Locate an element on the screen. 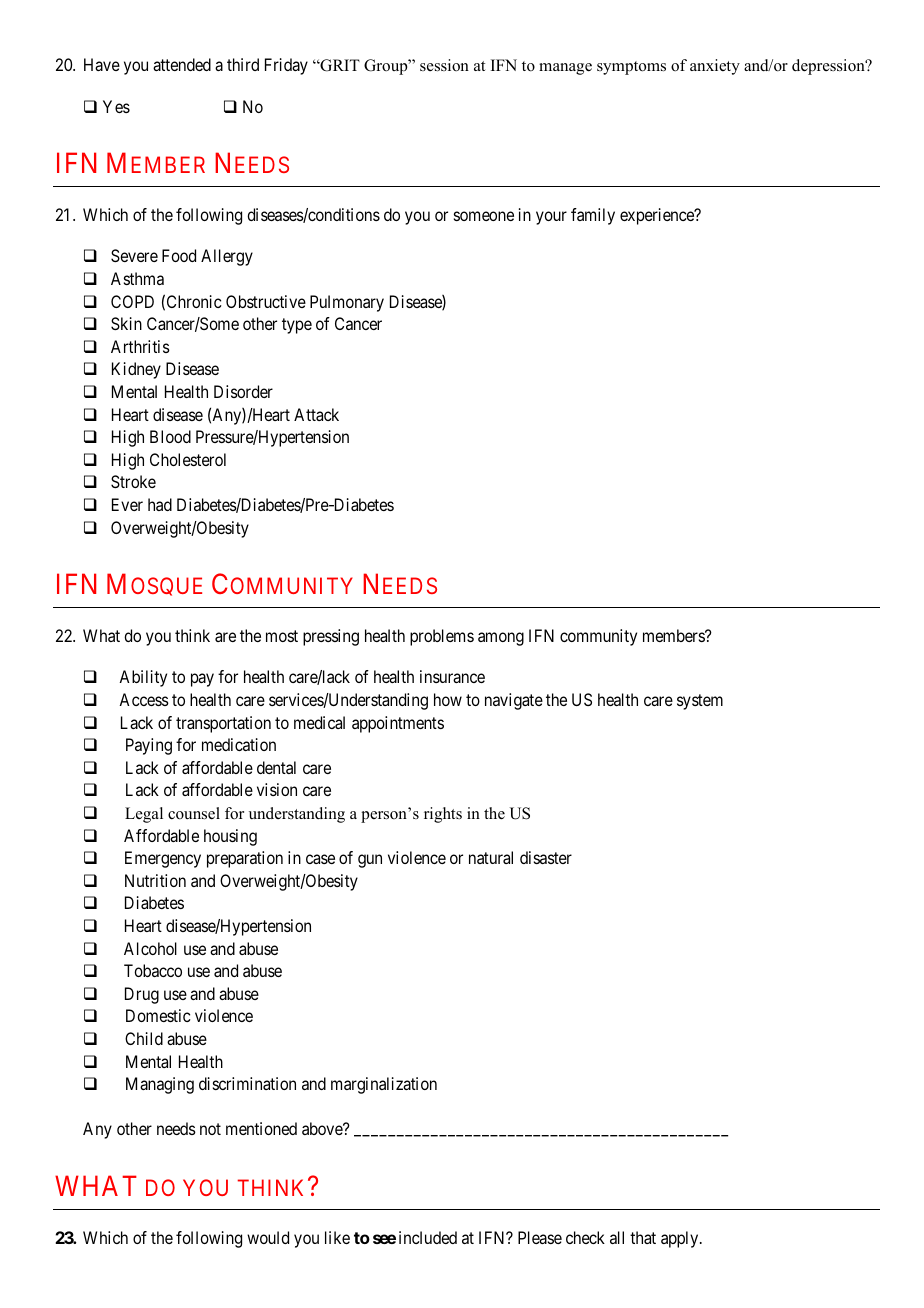 This screenshot has width=924, height=1308. problems is located at coordinates (442, 637).
